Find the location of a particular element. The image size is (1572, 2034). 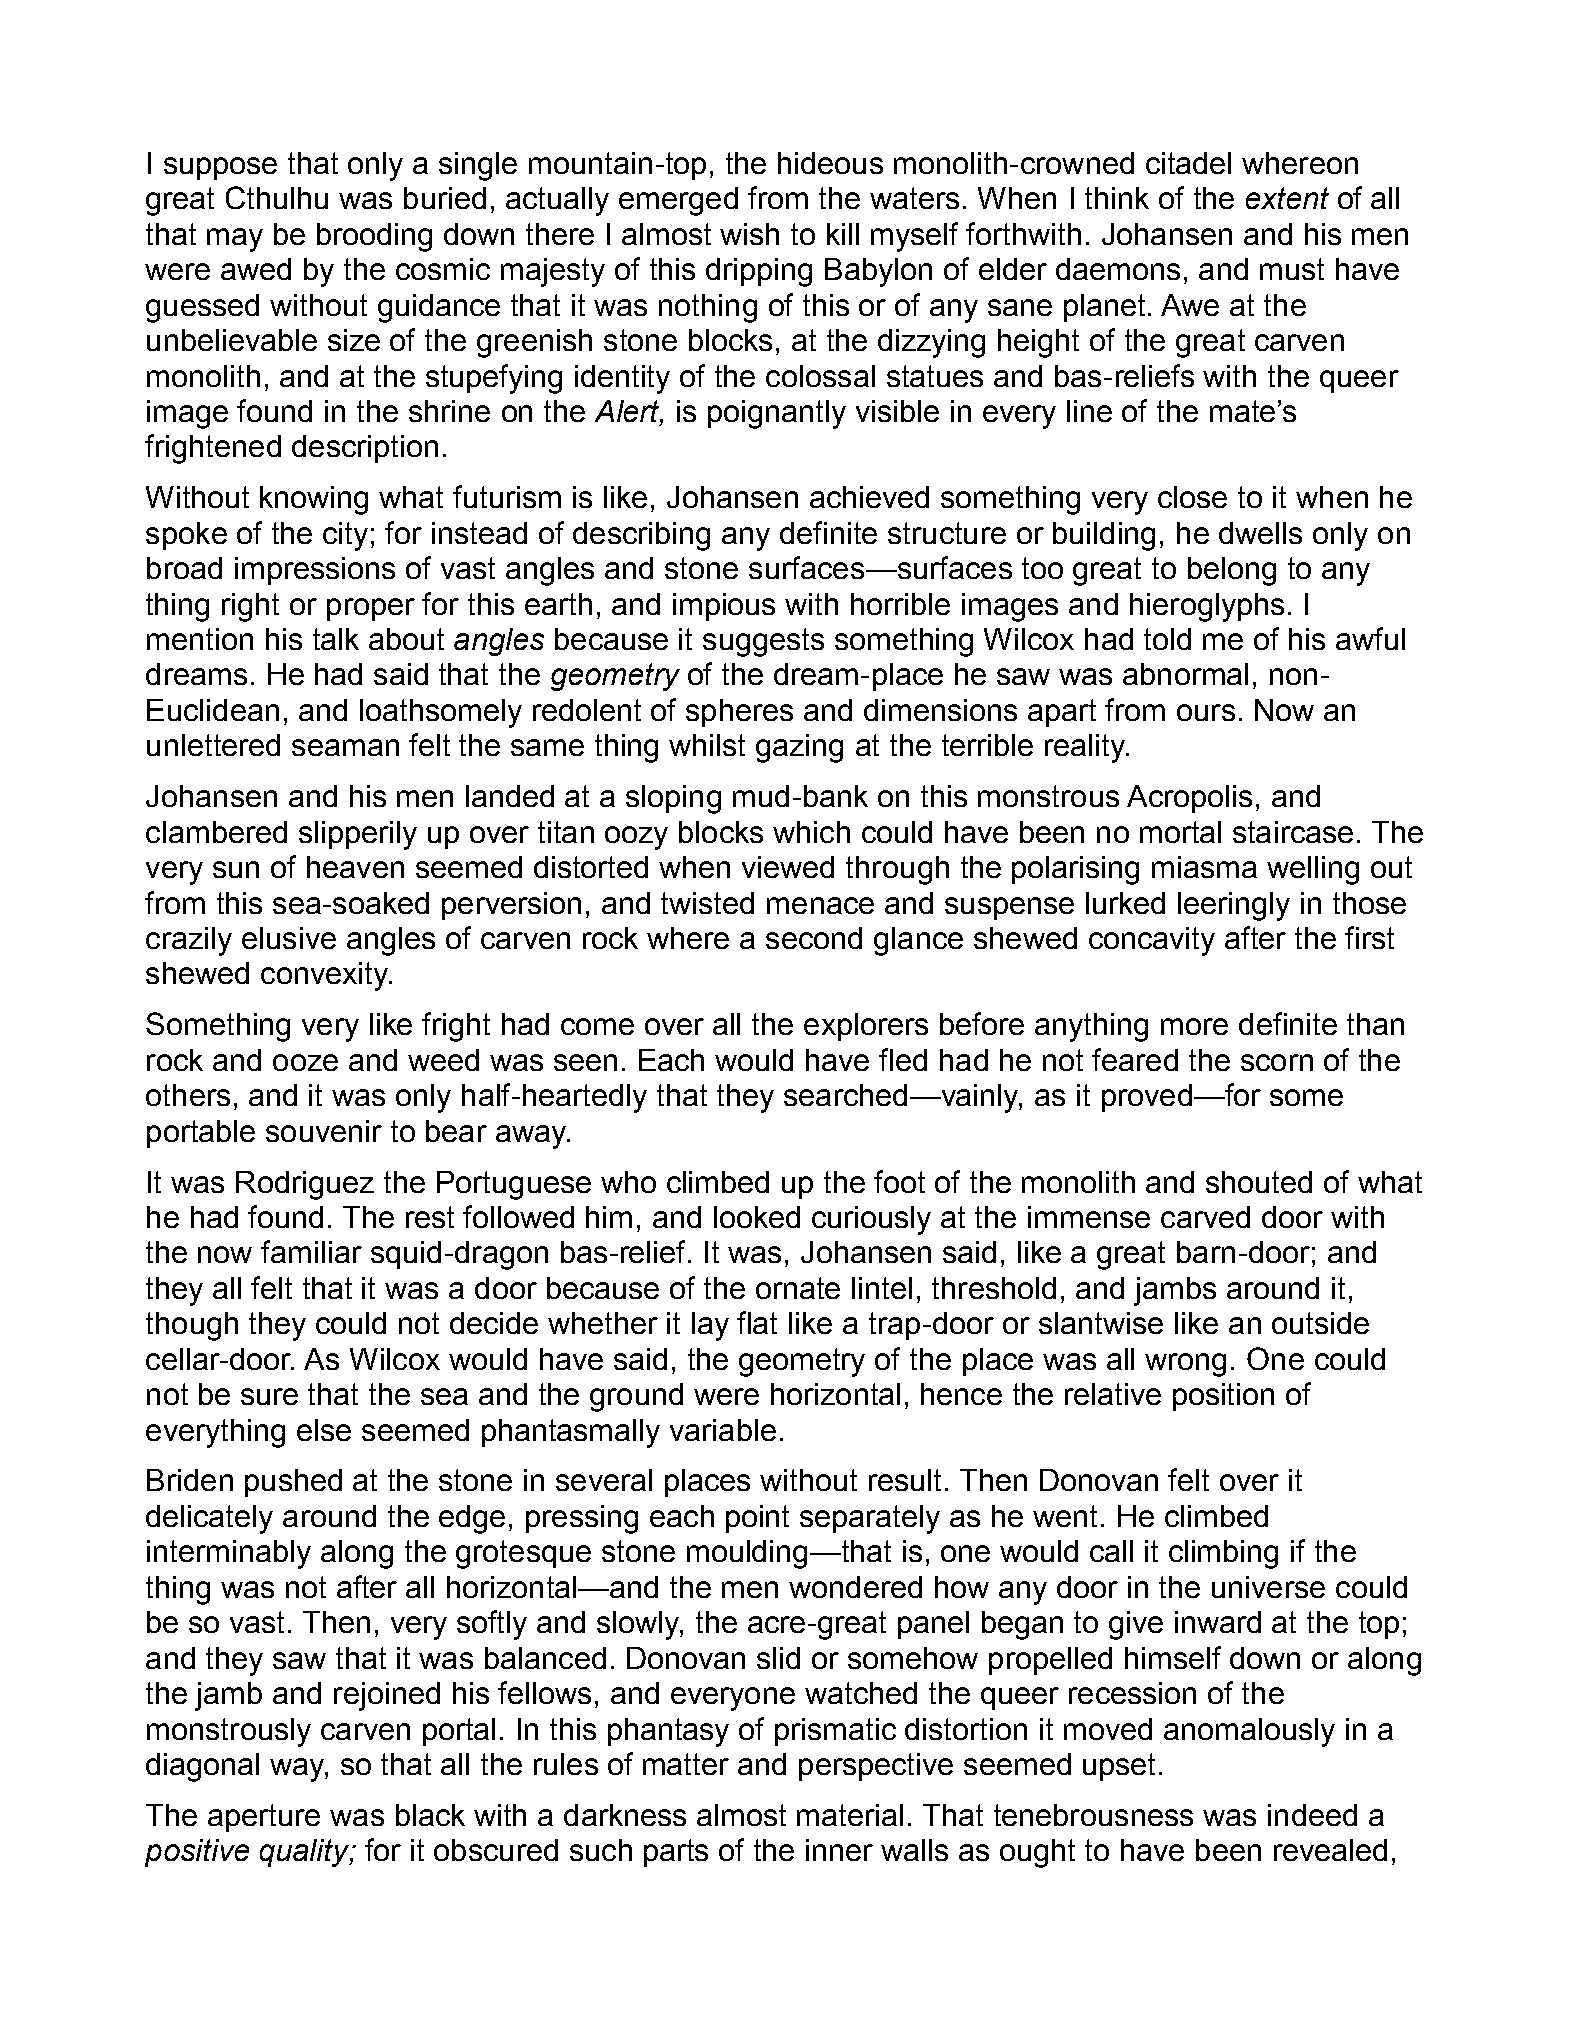

achieved is located at coordinates (869, 497).
